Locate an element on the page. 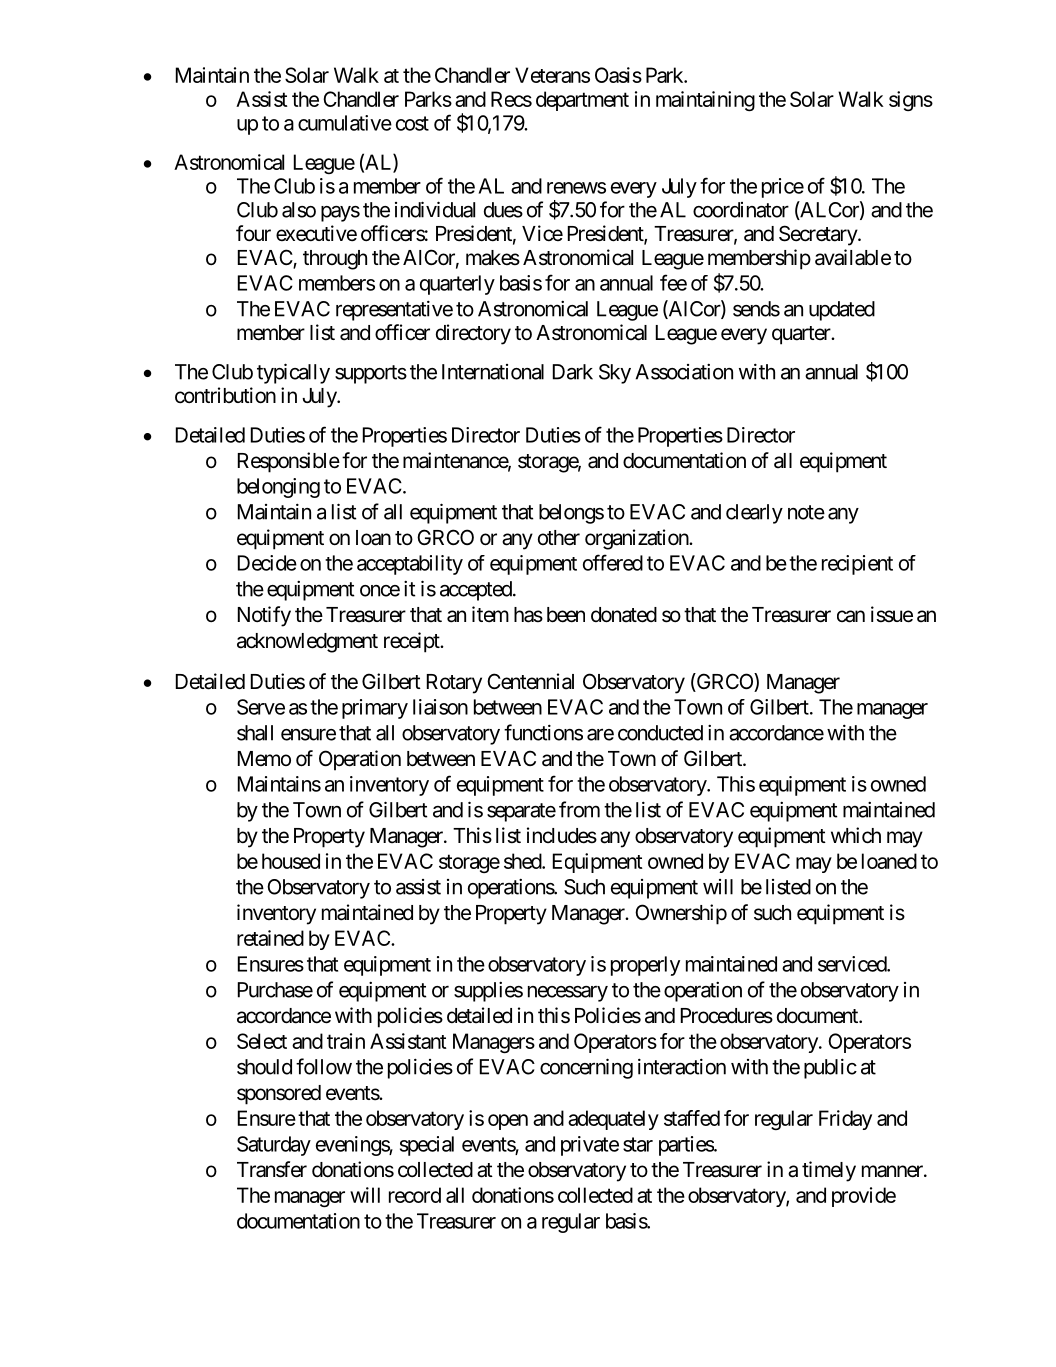 Image resolution: width=1056 pixels, height=1367 pixels. cumulative is located at coordinates (345, 123).
